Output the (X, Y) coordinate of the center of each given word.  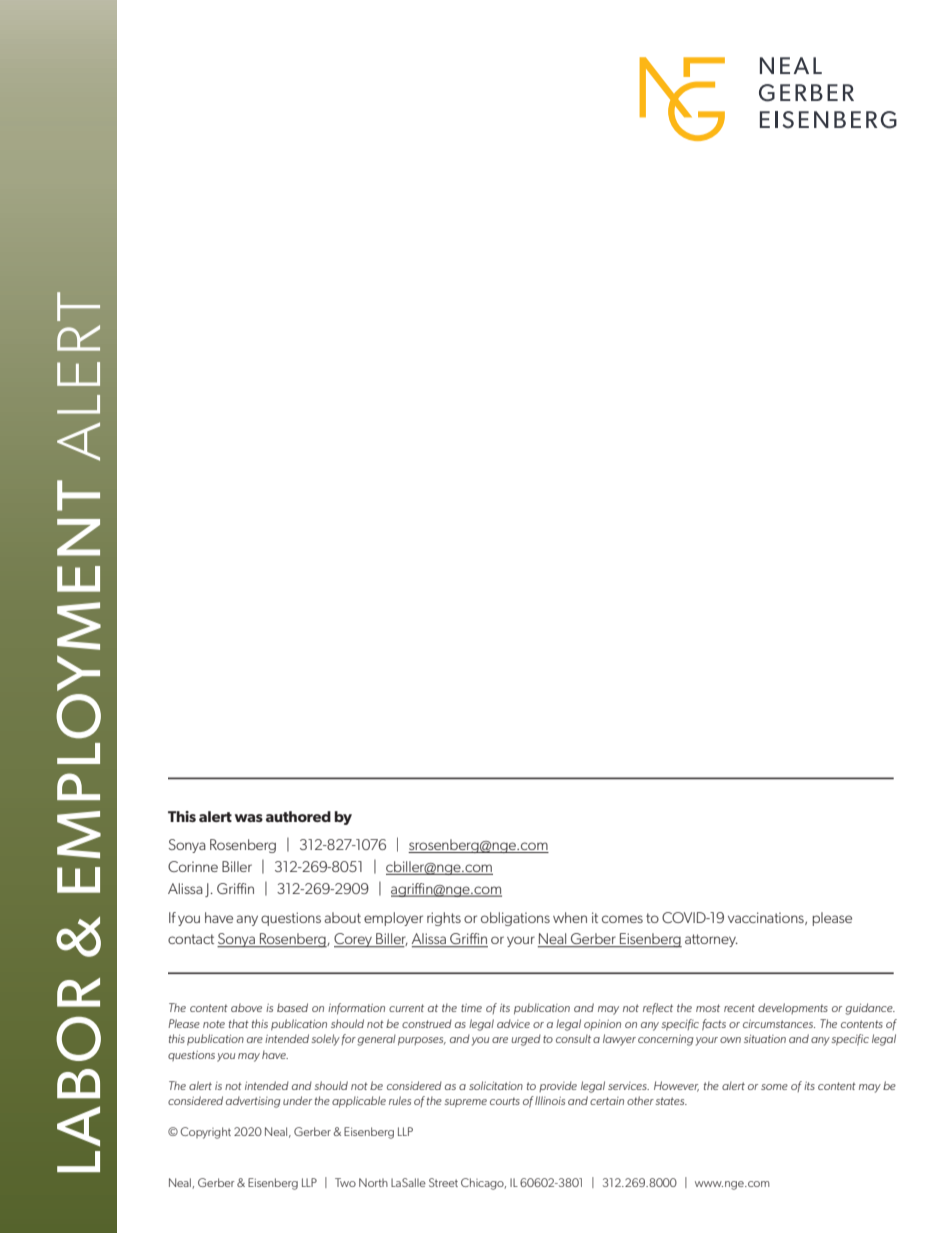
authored (298, 816)
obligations (515, 919)
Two (345, 1182)
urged (526, 1040)
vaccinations (767, 918)
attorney (711, 940)
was (249, 818)
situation (765, 1039)
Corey (354, 940)
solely (325, 1040)
